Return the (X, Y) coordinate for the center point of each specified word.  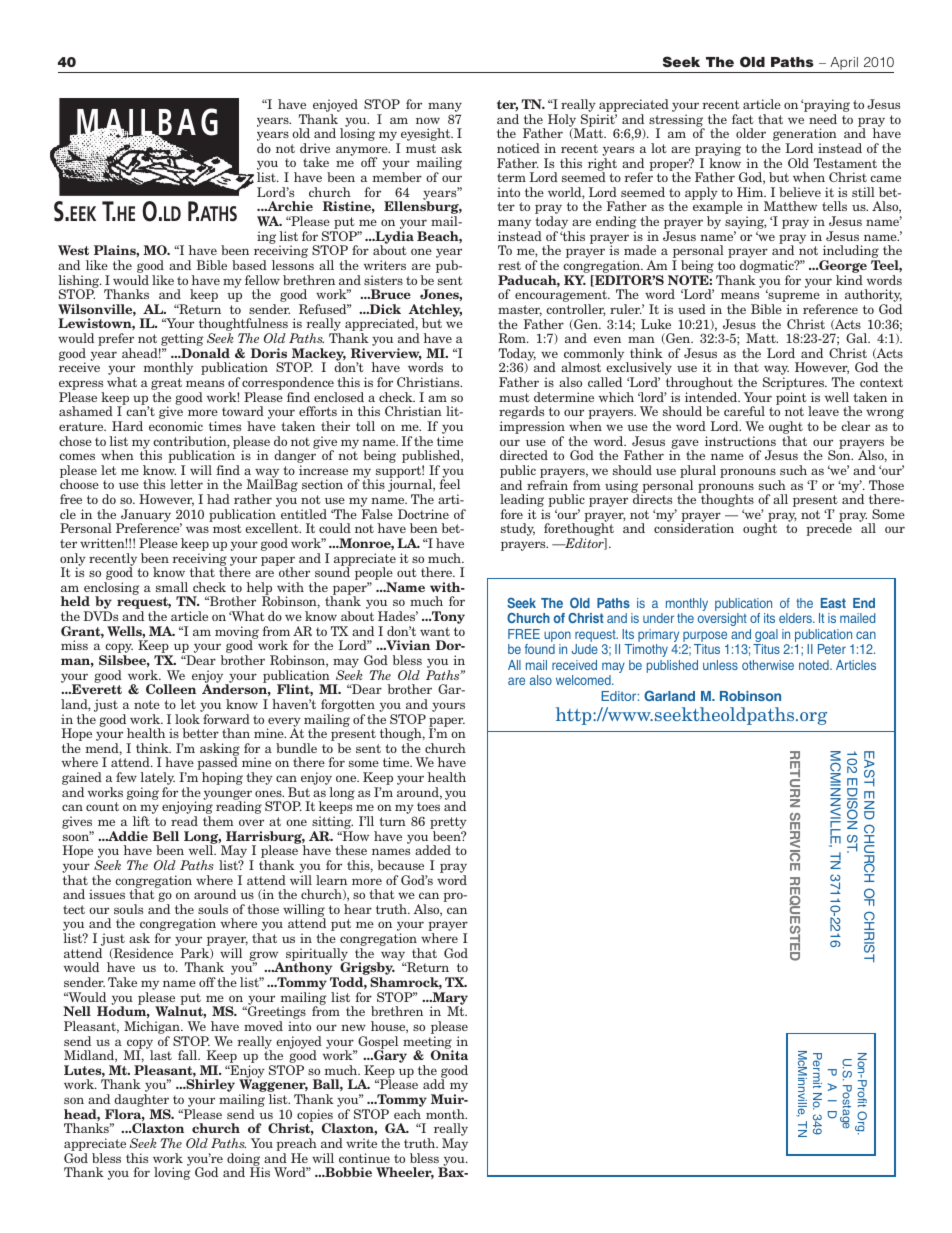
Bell (166, 836)
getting (181, 341)
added (433, 850)
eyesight (426, 136)
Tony (447, 617)
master (520, 310)
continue (364, 1158)
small (172, 587)
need (823, 119)
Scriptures (795, 385)
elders (796, 618)
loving (172, 1173)
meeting (428, 1043)
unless (720, 665)
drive (315, 148)
